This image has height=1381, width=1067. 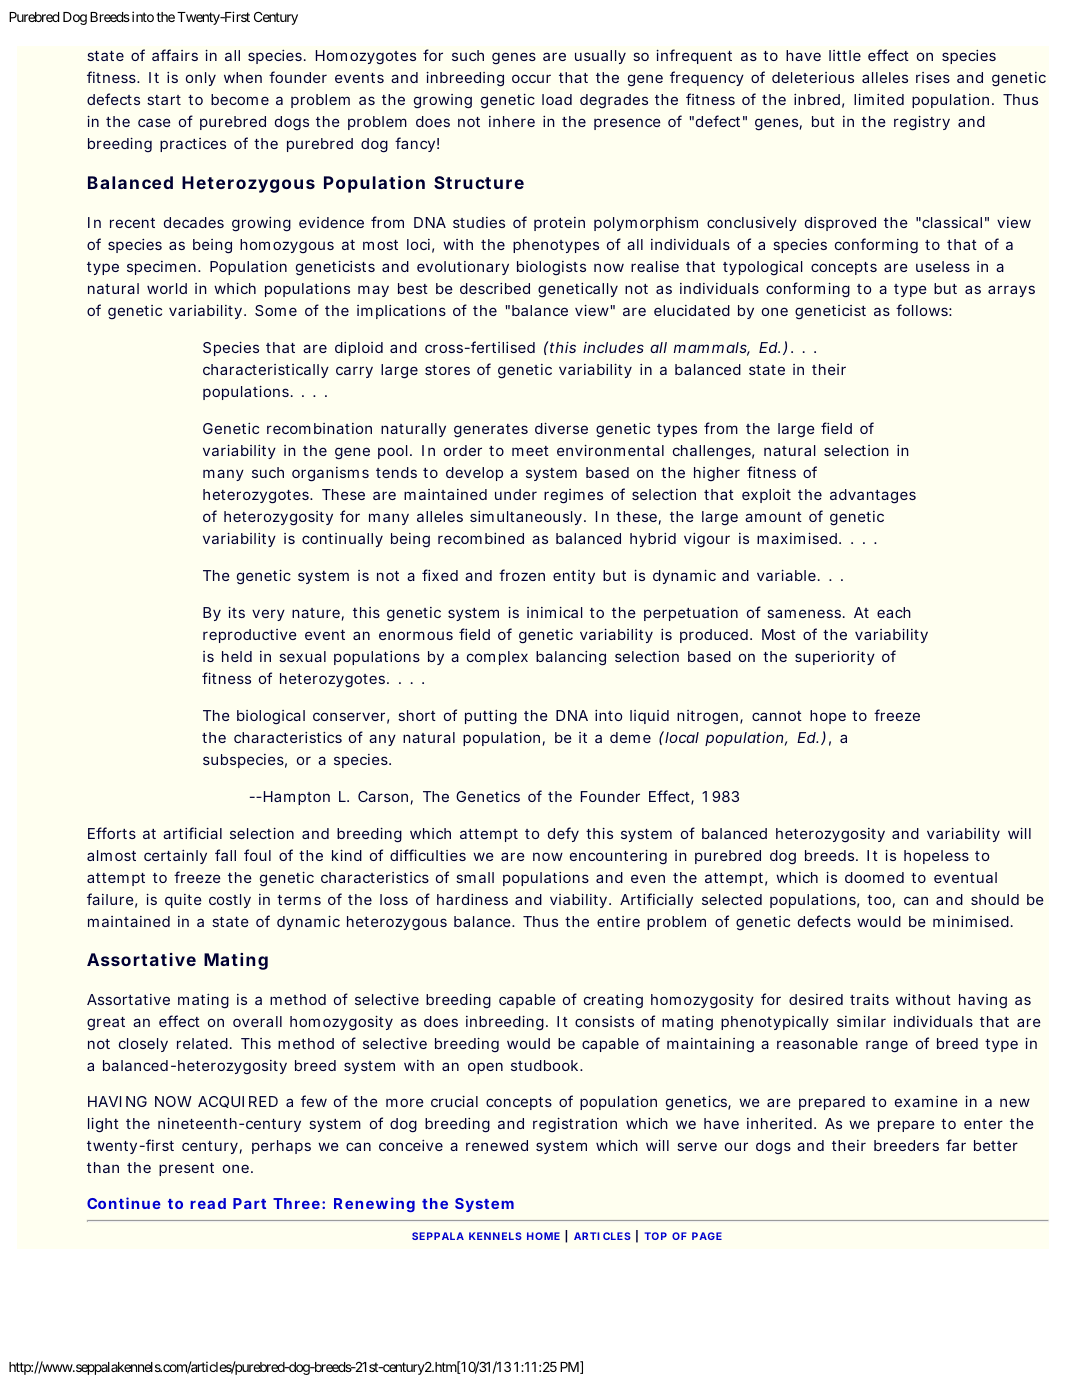 I want to click on fall, so click(x=225, y=855).
